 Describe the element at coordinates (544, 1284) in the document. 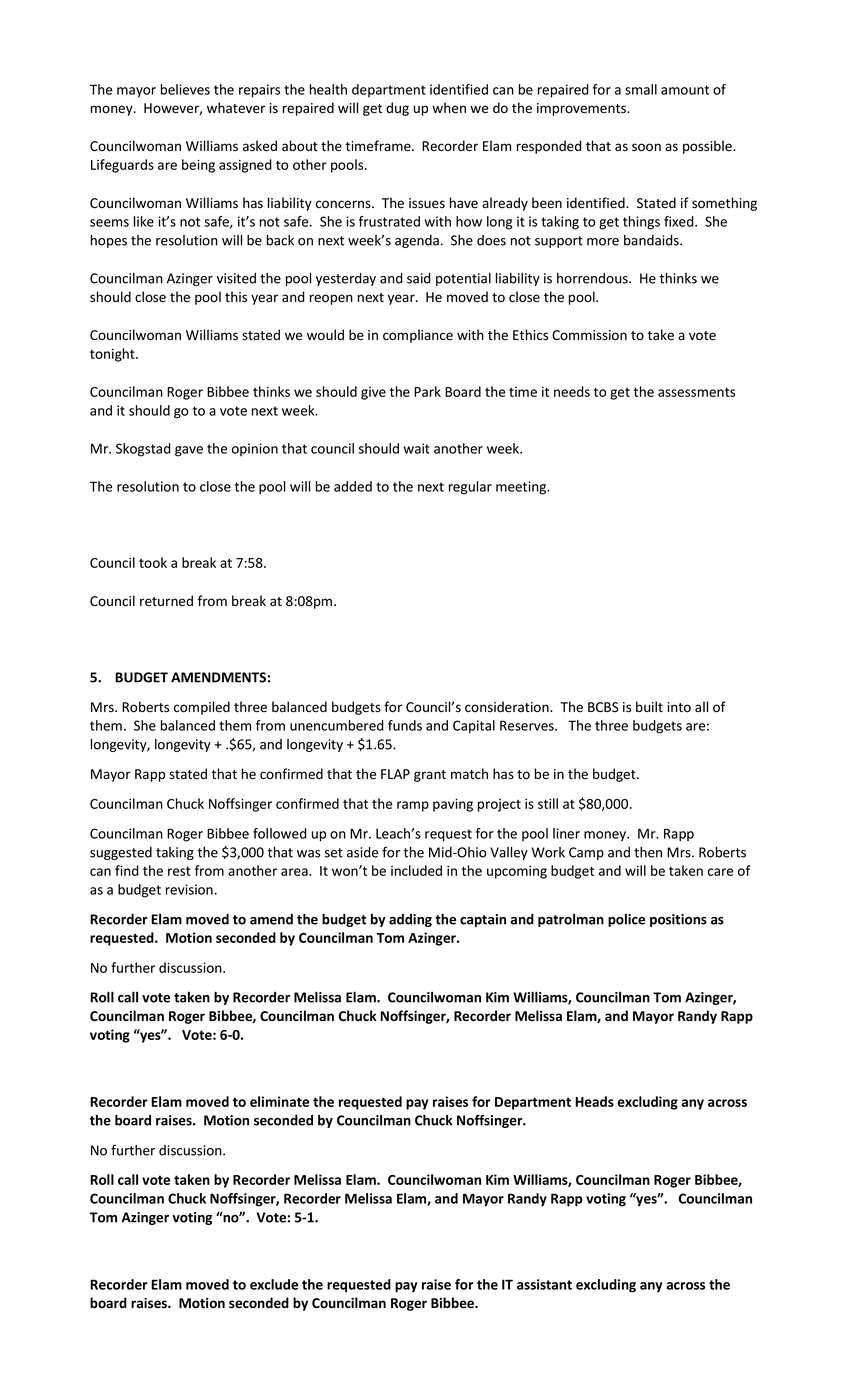

I see `assistant` at that location.
